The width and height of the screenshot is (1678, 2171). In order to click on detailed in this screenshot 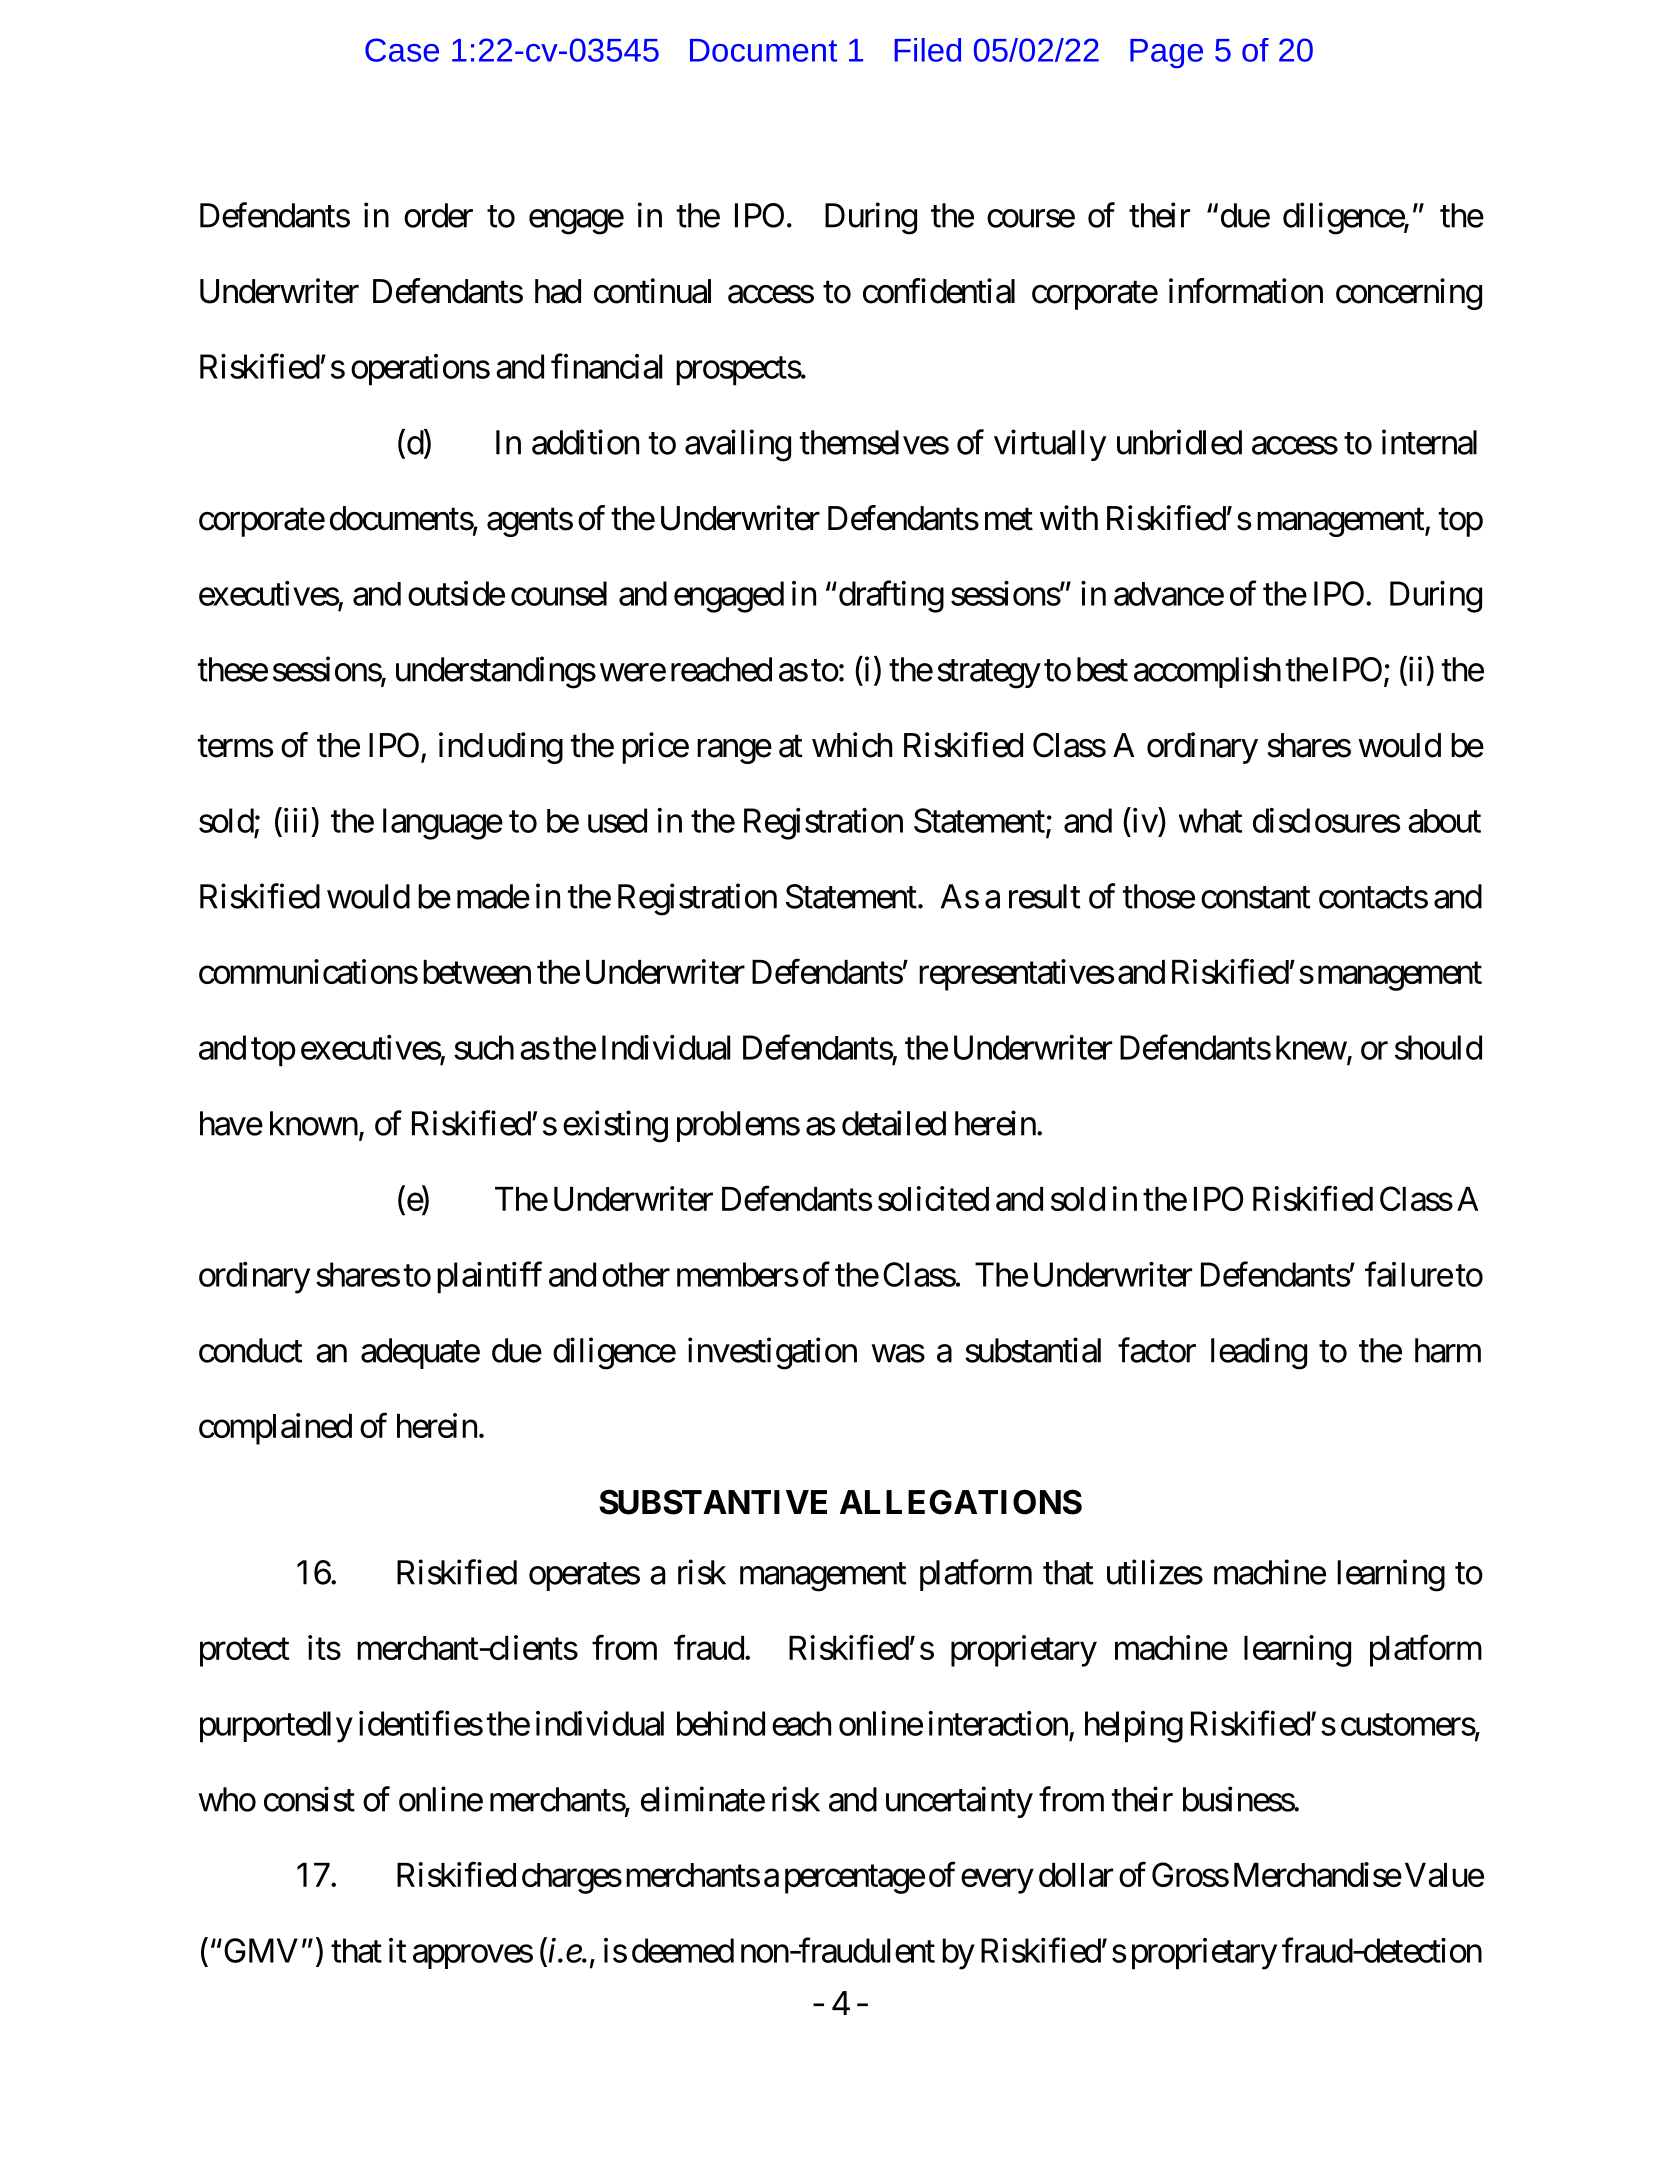, I will do `click(894, 1123)`.
